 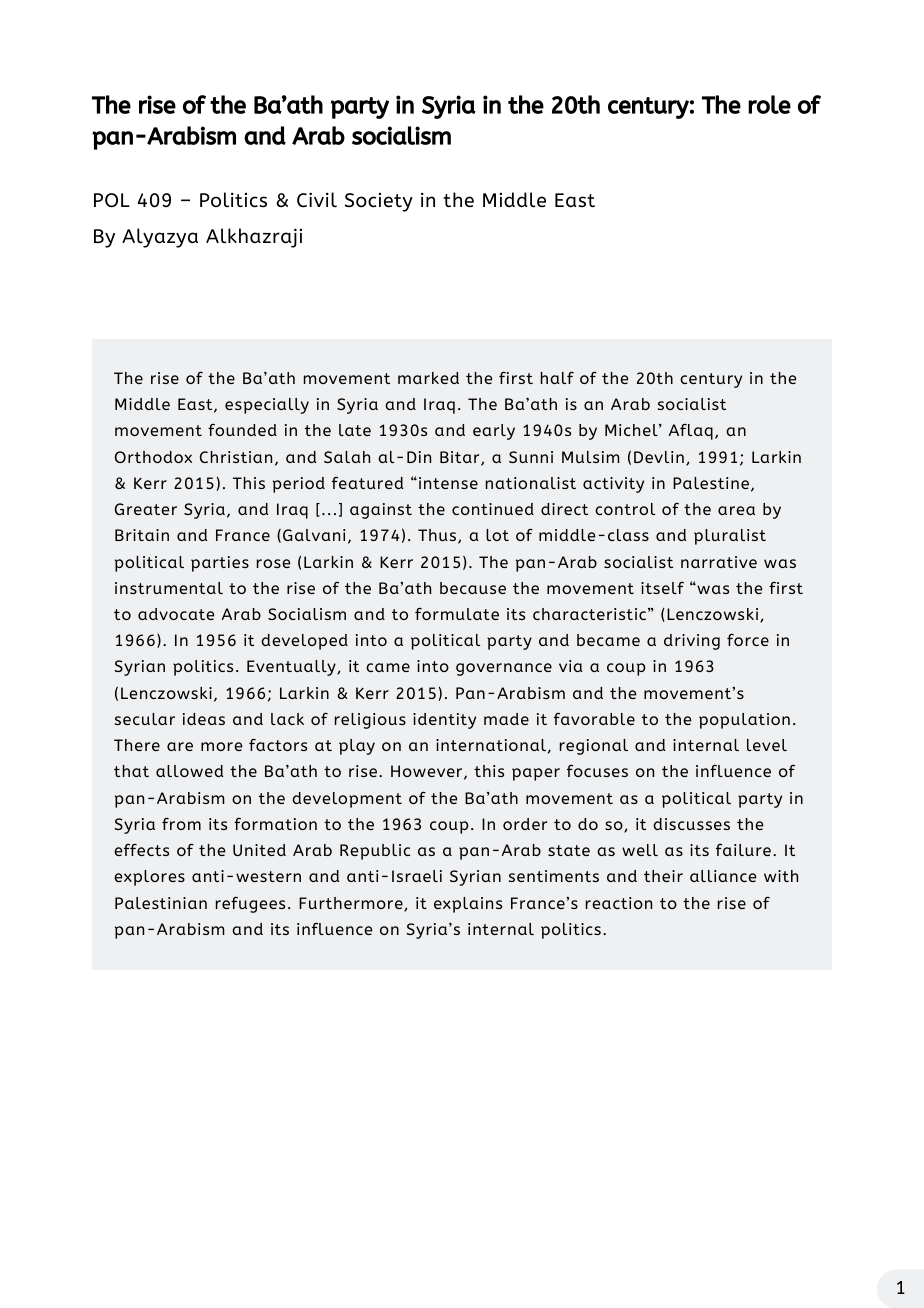 I want to click on refugees, so click(x=250, y=905).
